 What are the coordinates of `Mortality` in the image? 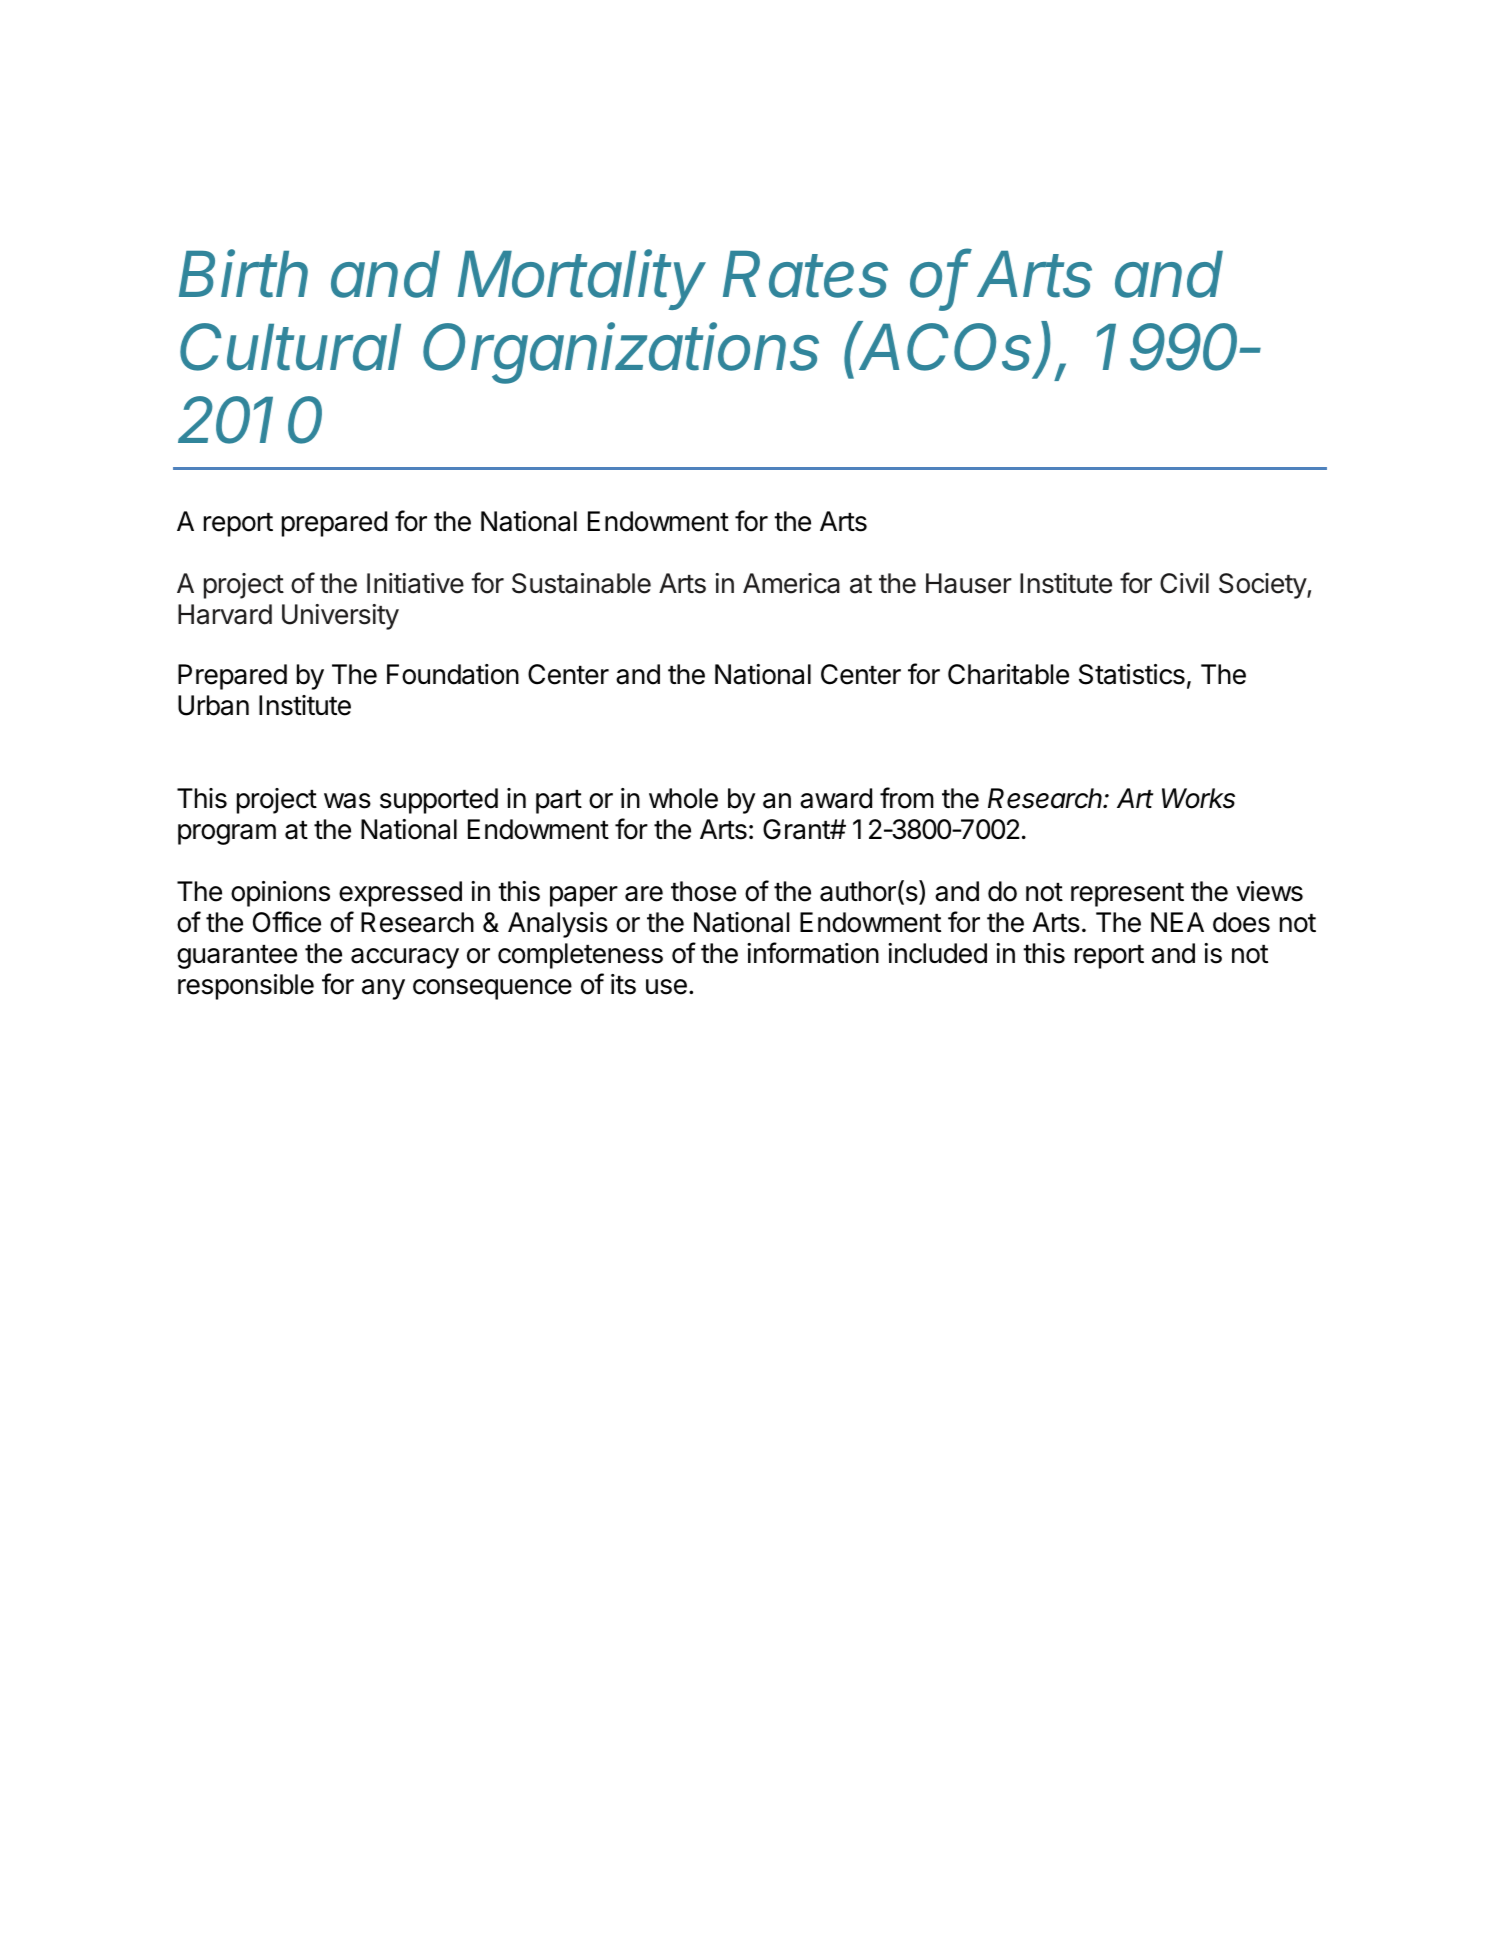 It's located at (582, 279).
